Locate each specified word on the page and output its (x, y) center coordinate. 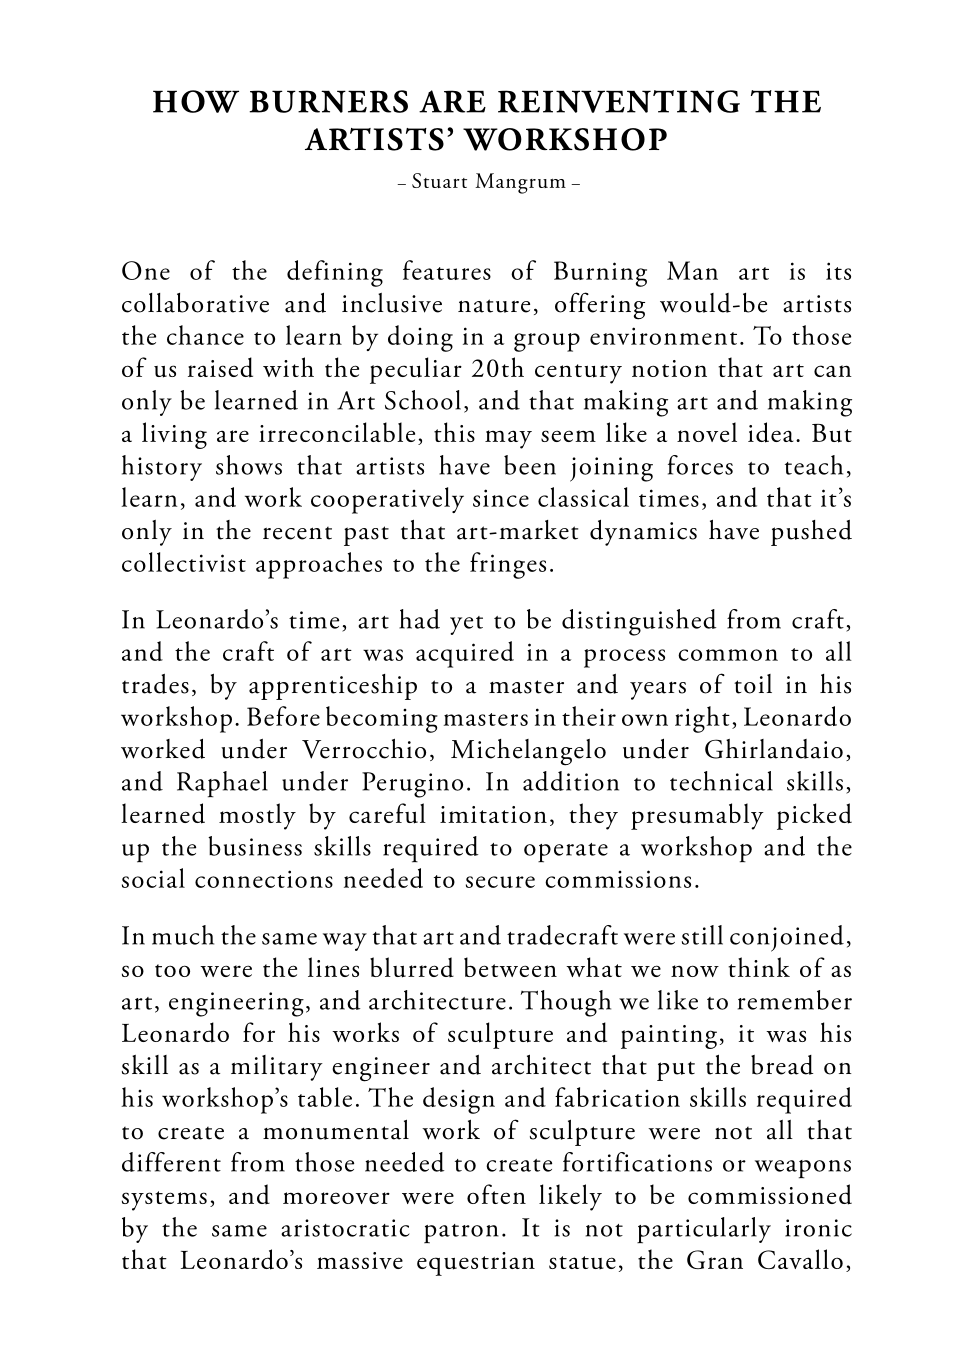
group (547, 342)
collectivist (184, 562)
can (833, 371)
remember (795, 1000)
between (510, 967)
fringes (508, 565)
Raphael (222, 784)
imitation (493, 814)
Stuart (439, 180)
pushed (811, 533)
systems (164, 1201)
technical (721, 781)
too (172, 970)
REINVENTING (619, 101)
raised (220, 367)
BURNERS (328, 101)
